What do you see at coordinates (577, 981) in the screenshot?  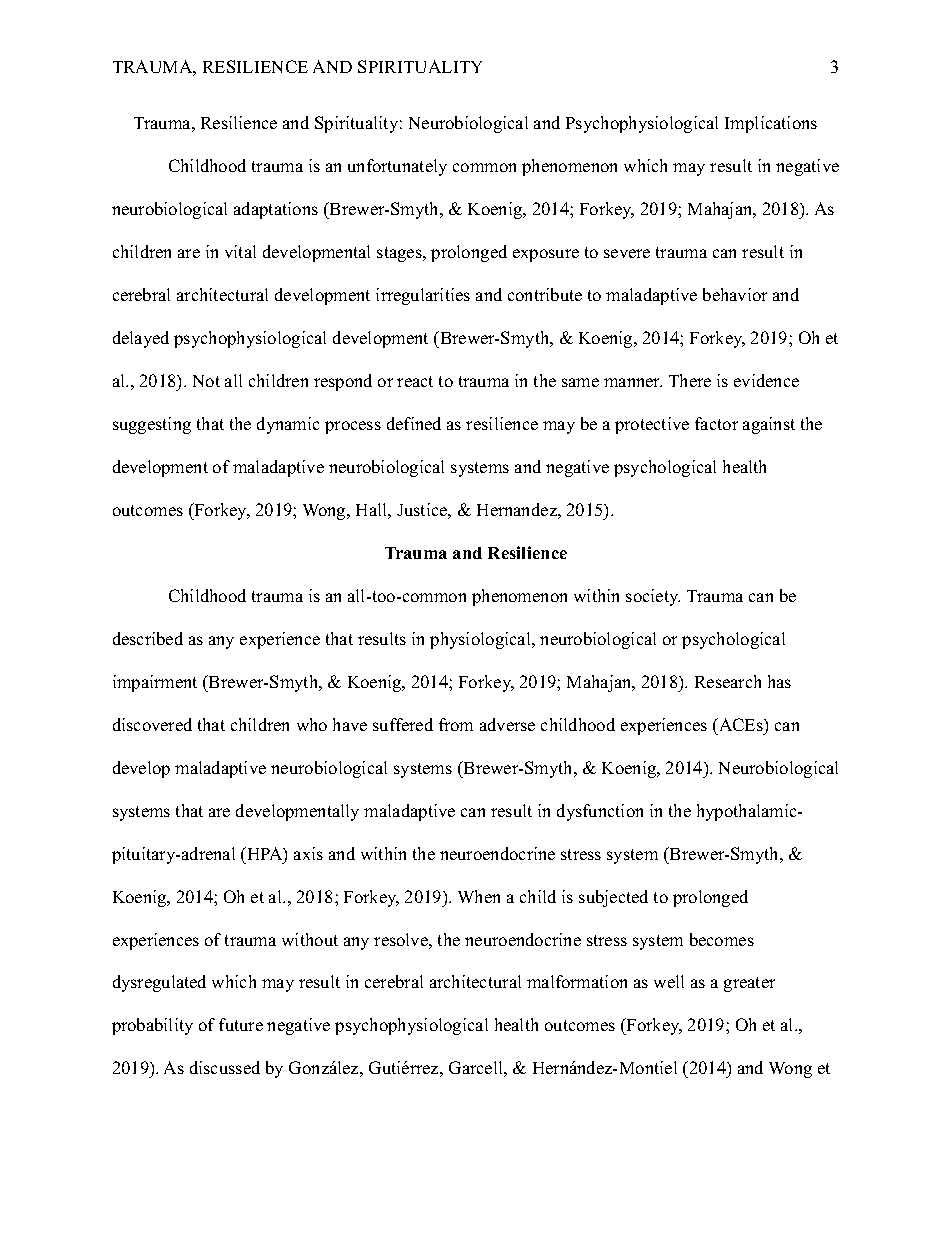 I see `malformation` at bounding box center [577, 981].
